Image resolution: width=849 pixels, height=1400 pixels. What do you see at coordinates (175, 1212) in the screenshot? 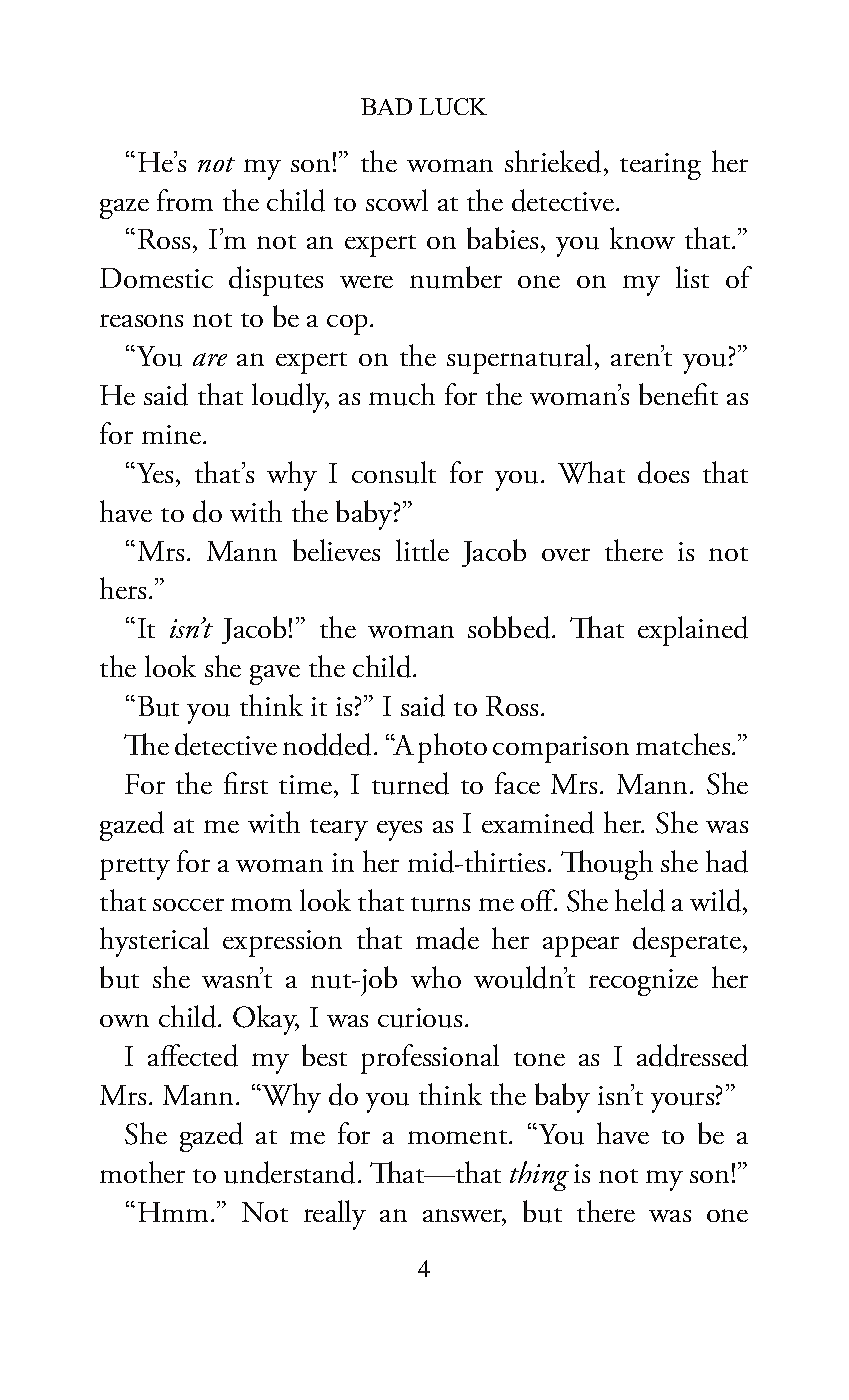
I see `Hmm` at bounding box center [175, 1212].
